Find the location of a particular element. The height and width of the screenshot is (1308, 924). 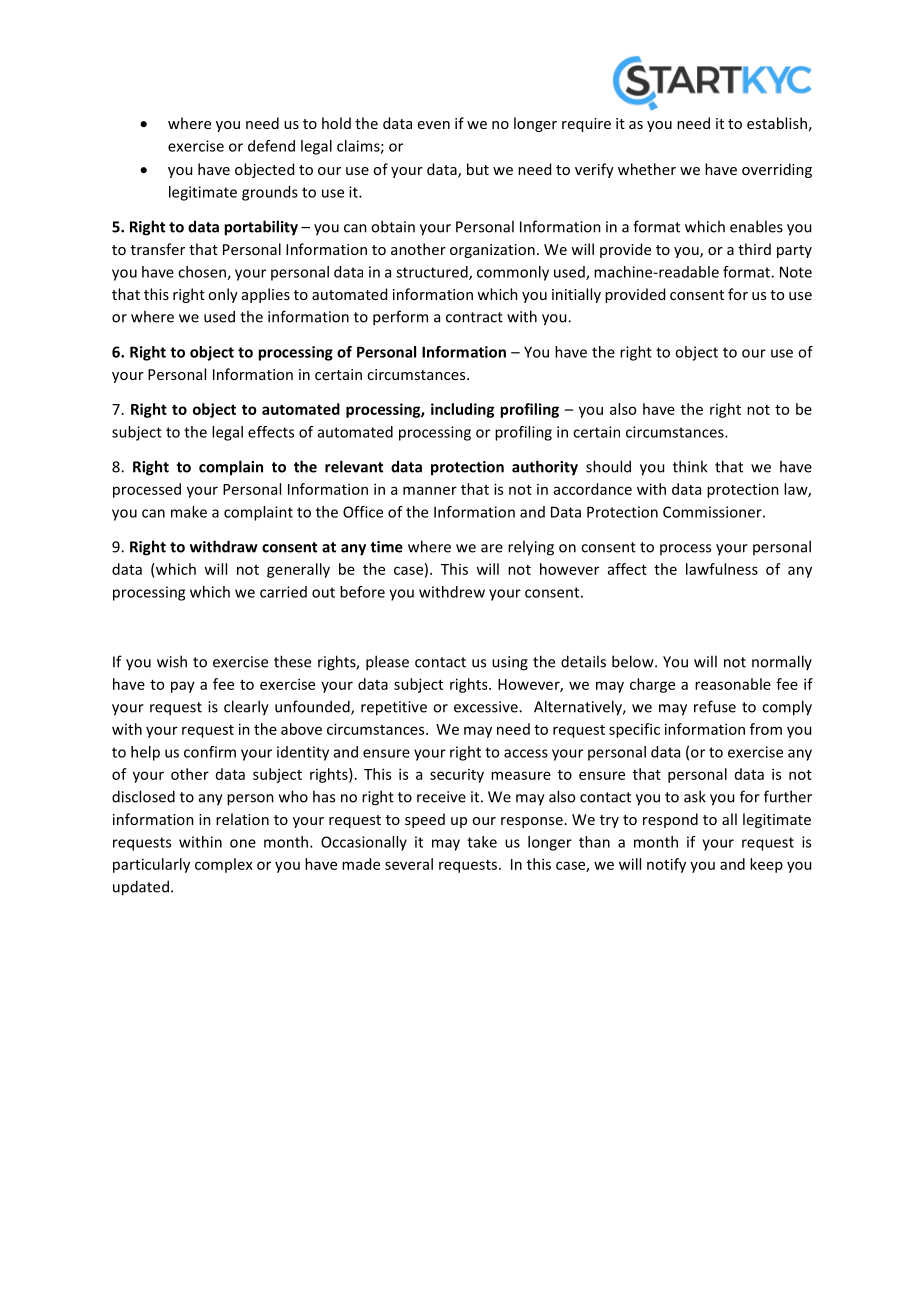

pay is located at coordinates (183, 687).
